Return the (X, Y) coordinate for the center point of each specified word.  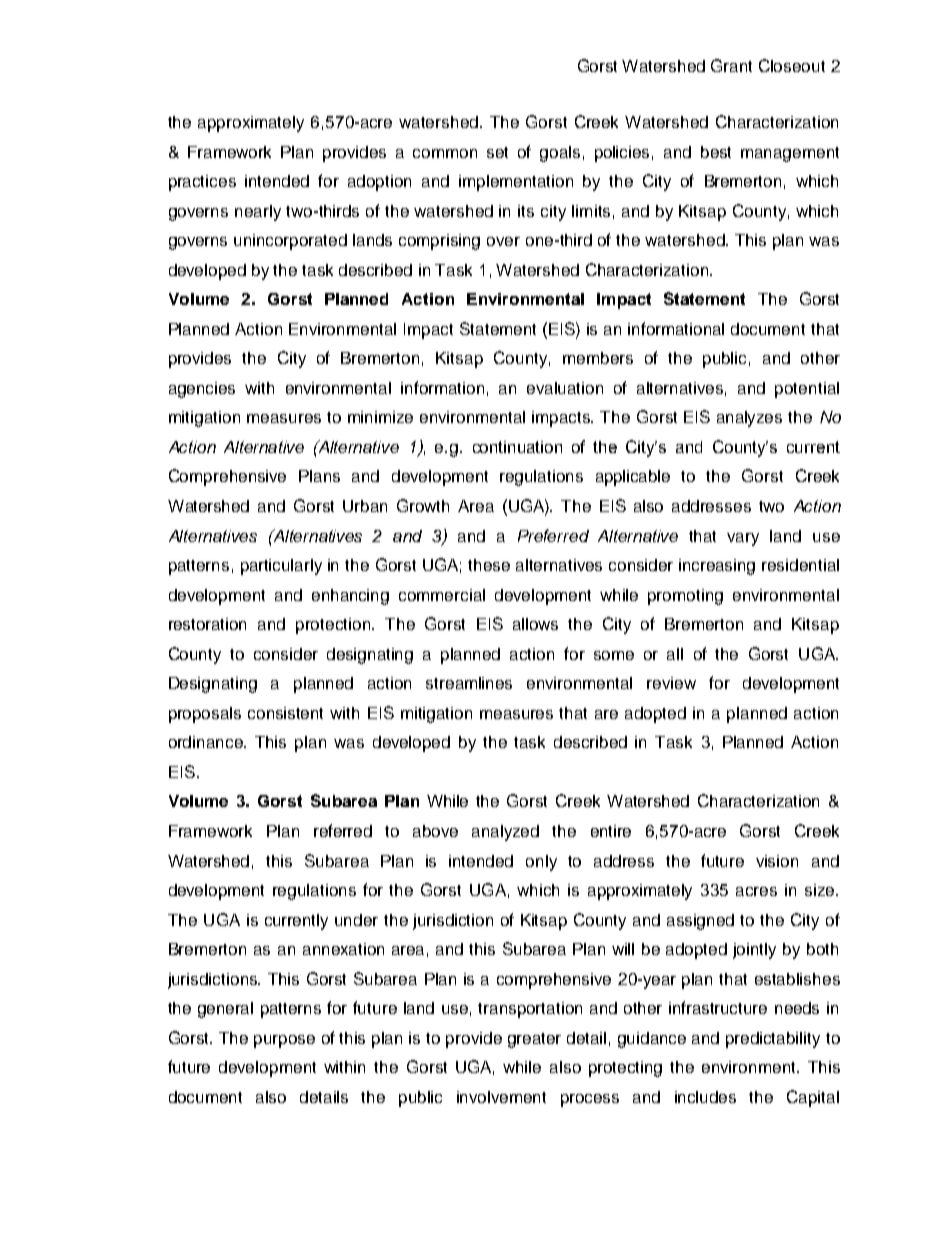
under (356, 920)
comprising (439, 242)
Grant (731, 65)
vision (777, 861)
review (671, 683)
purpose (284, 1041)
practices (202, 183)
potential (807, 390)
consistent (285, 713)
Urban (365, 506)
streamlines (469, 683)
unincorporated (290, 242)
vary (743, 539)
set (497, 152)
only (541, 863)
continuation (517, 447)
